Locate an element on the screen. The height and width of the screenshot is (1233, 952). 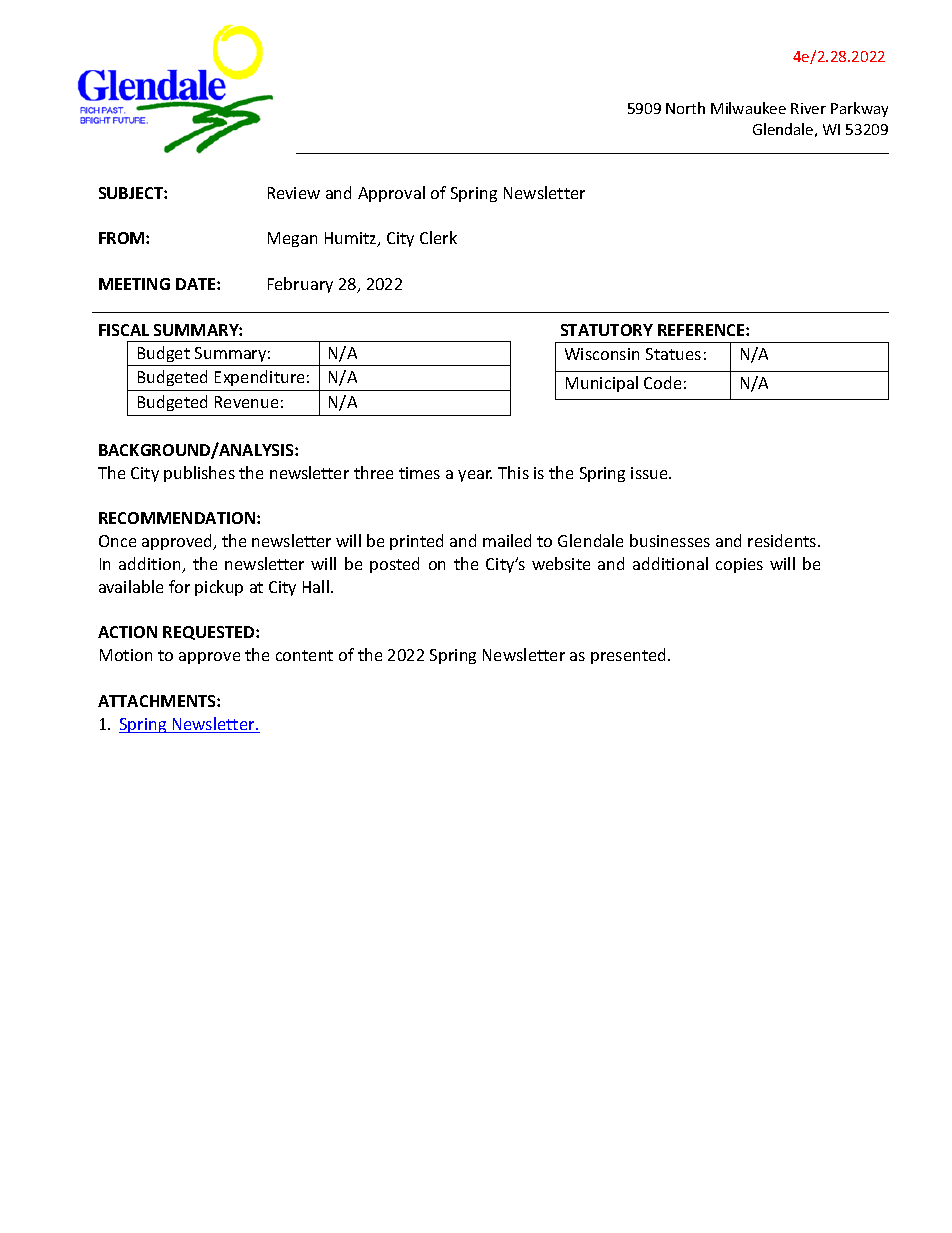
issue is located at coordinates (650, 473).
